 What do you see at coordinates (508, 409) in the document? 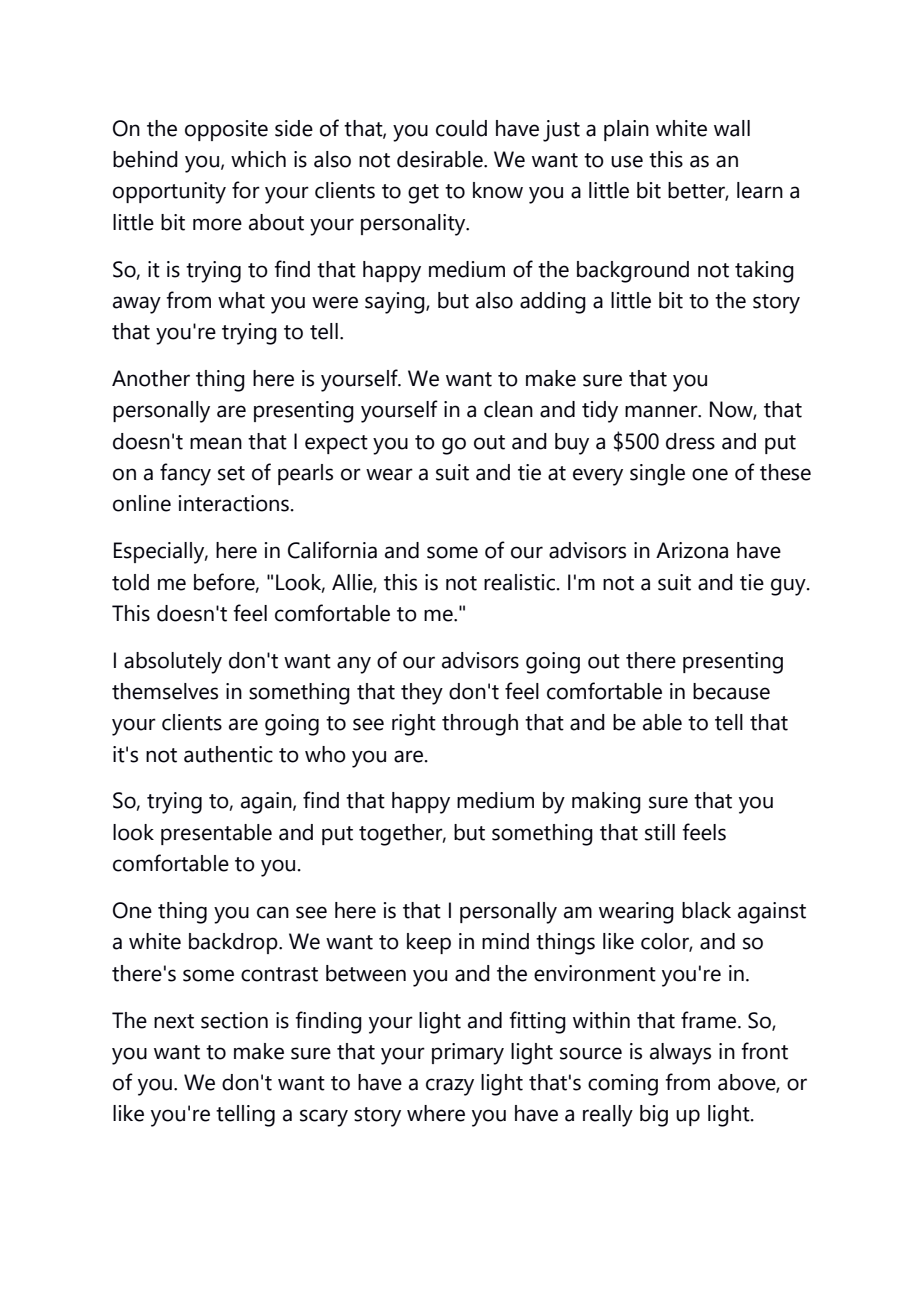
I see `clean` at bounding box center [508, 409].
